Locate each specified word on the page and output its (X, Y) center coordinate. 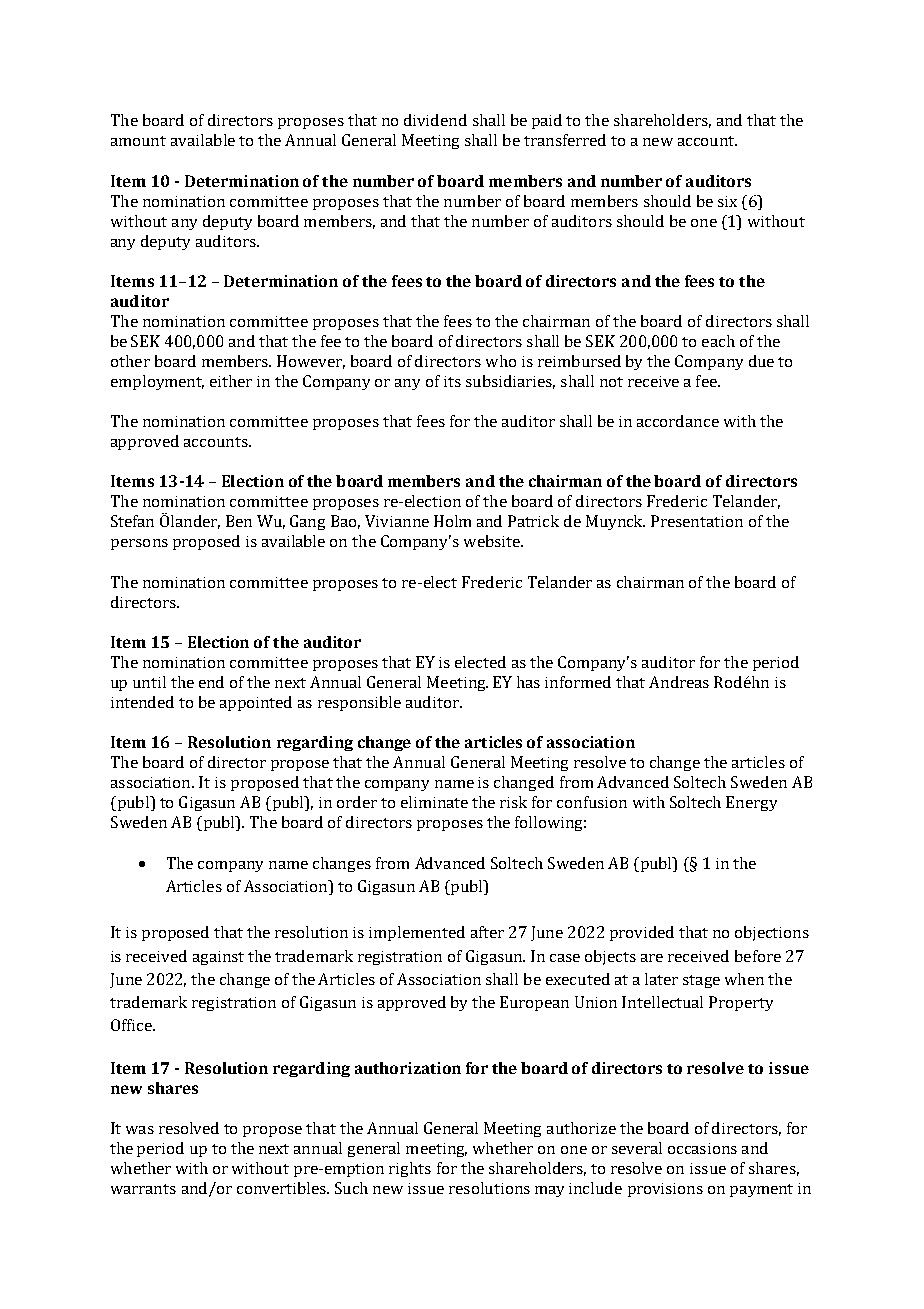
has (528, 682)
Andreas (679, 682)
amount (138, 141)
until (149, 682)
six (727, 201)
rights (410, 1169)
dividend (435, 120)
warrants (143, 1189)
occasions (702, 1148)
